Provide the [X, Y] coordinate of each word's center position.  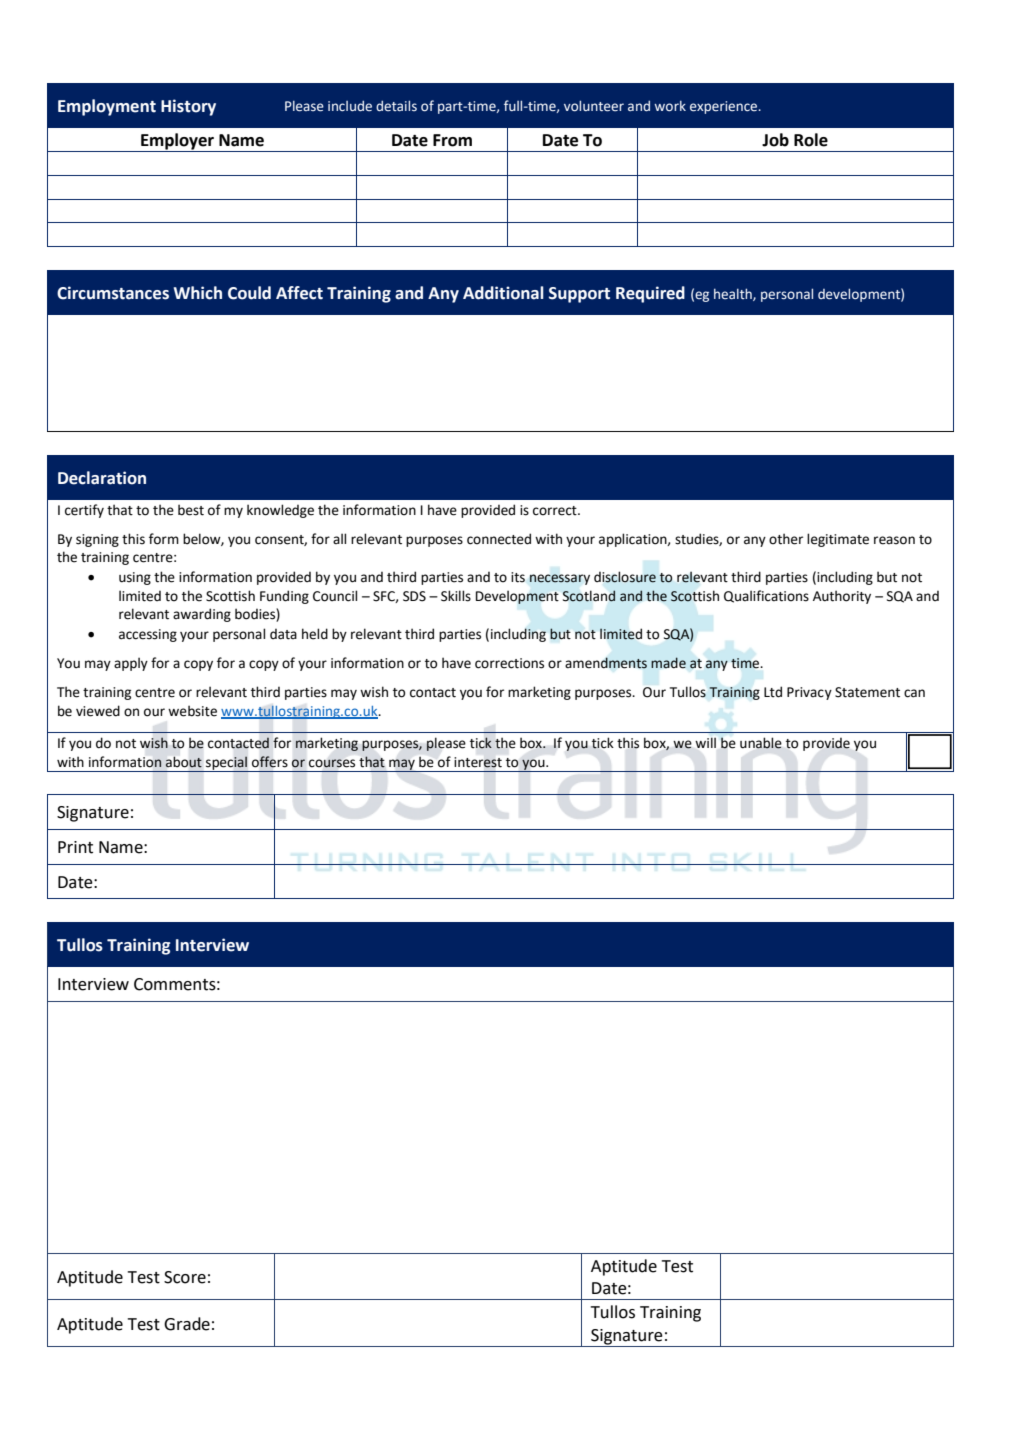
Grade [187, 1324]
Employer [177, 142]
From [452, 140]
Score [185, 1277]
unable [761, 743]
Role [811, 140]
